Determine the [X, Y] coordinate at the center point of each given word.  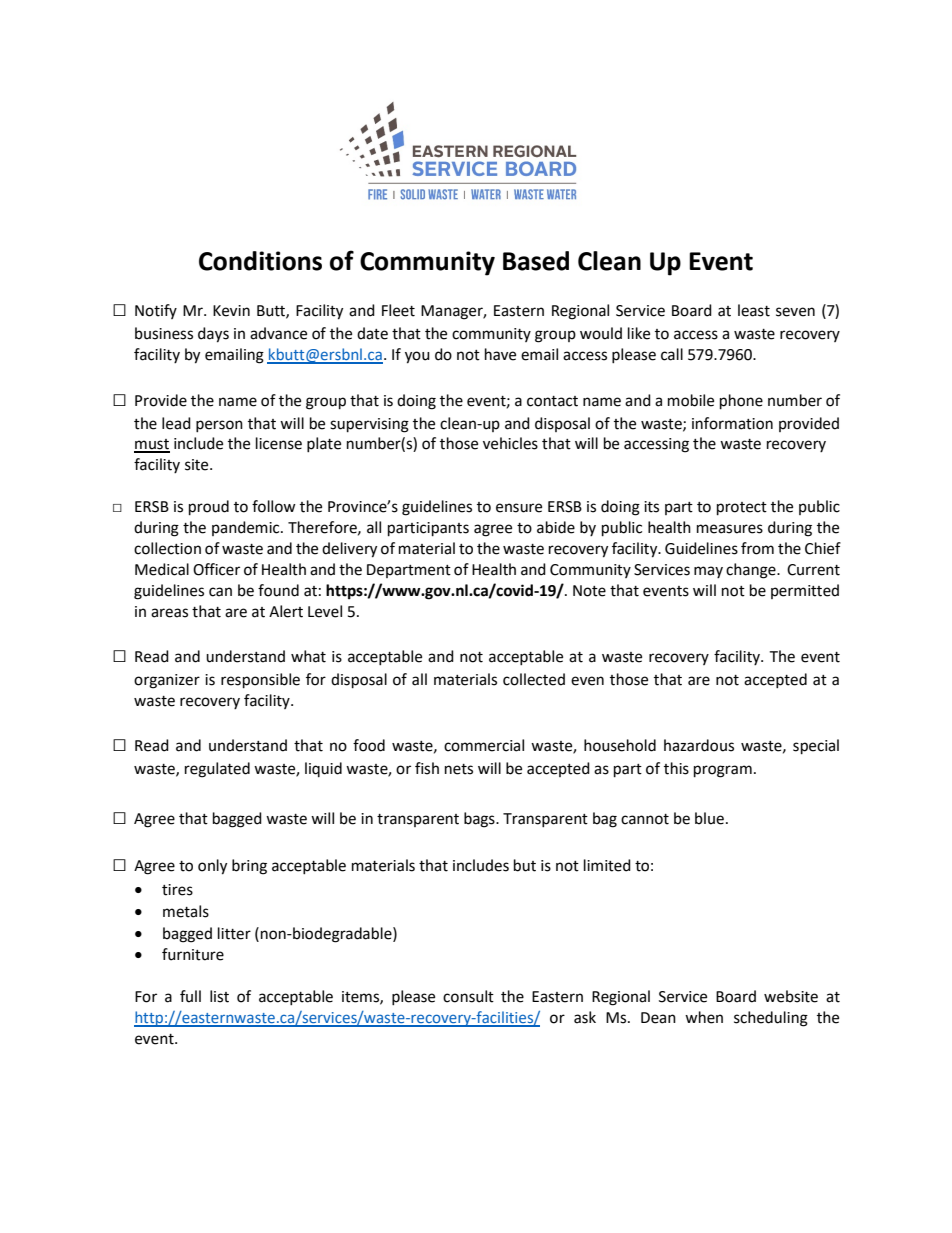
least [754, 310]
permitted [805, 591]
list [219, 996]
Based [536, 261]
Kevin [231, 311]
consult [468, 996]
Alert [286, 611]
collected [534, 679]
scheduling [771, 1019]
